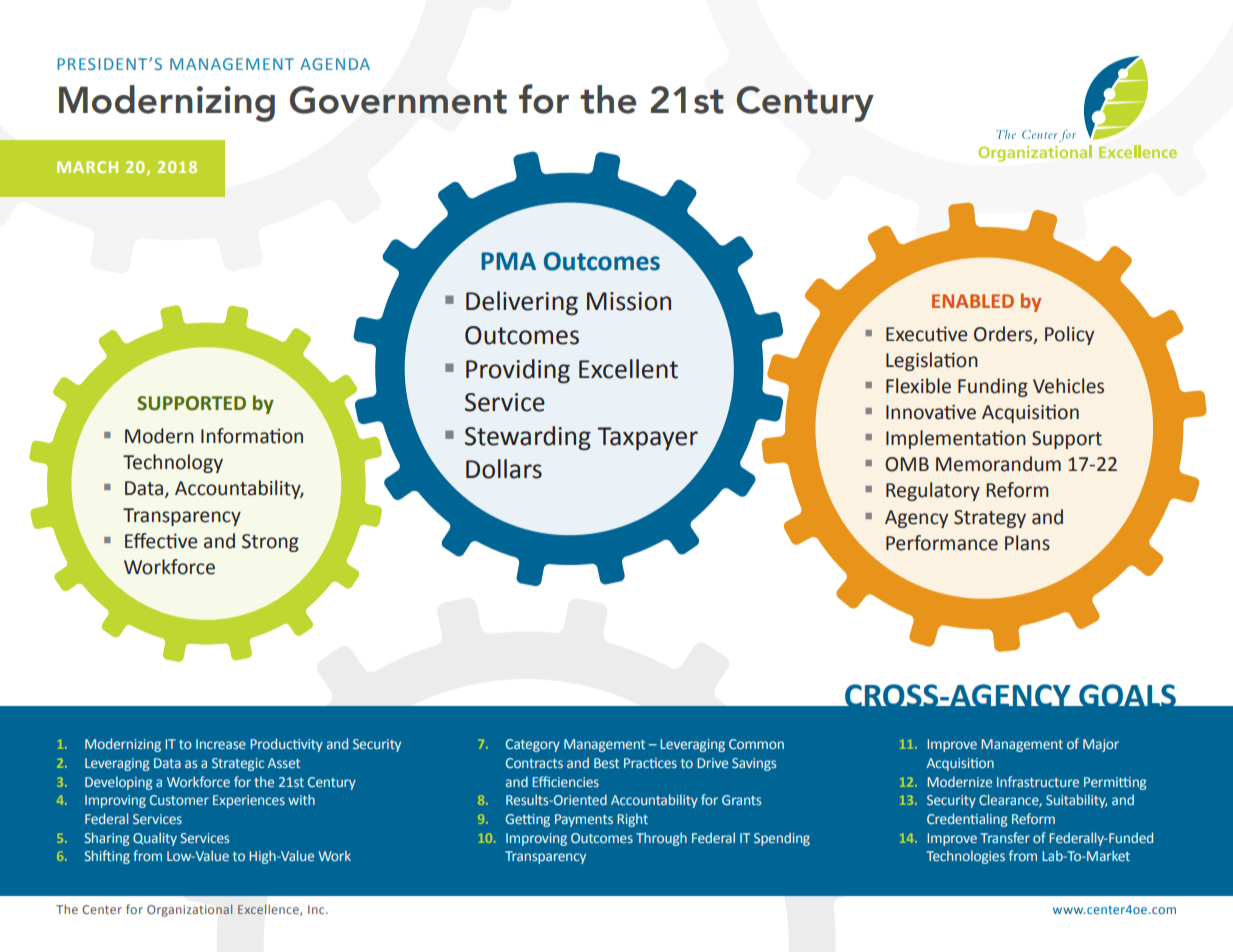 The height and width of the image is (952, 1233). Describe the element at coordinates (628, 369) in the image. I see `Excellent` at that location.
